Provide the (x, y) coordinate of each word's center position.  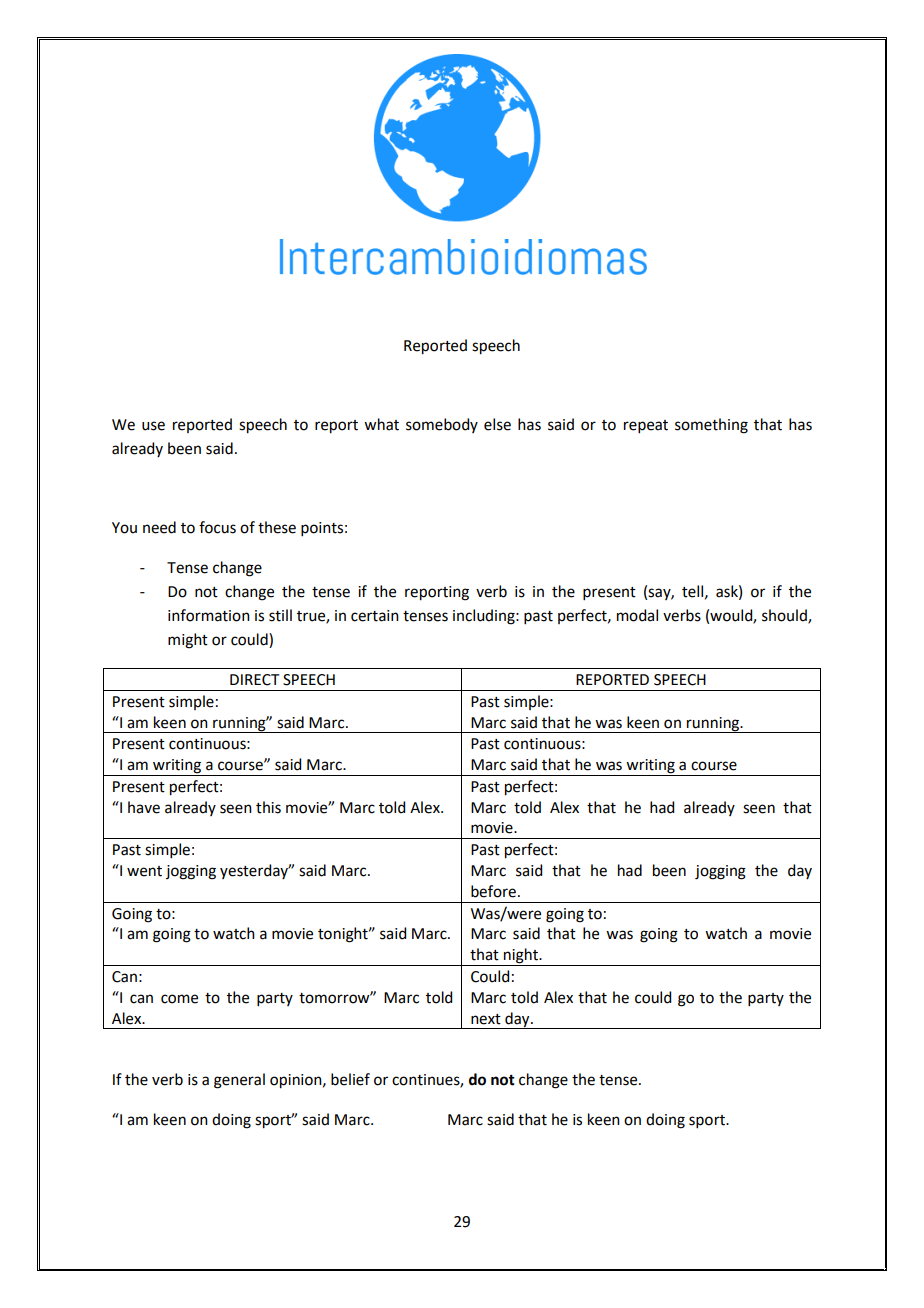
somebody (442, 425)
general (239, 1081)
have (144, 807)
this (268, 807)
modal (637, 615)
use (153, 426)
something (711, 426)
